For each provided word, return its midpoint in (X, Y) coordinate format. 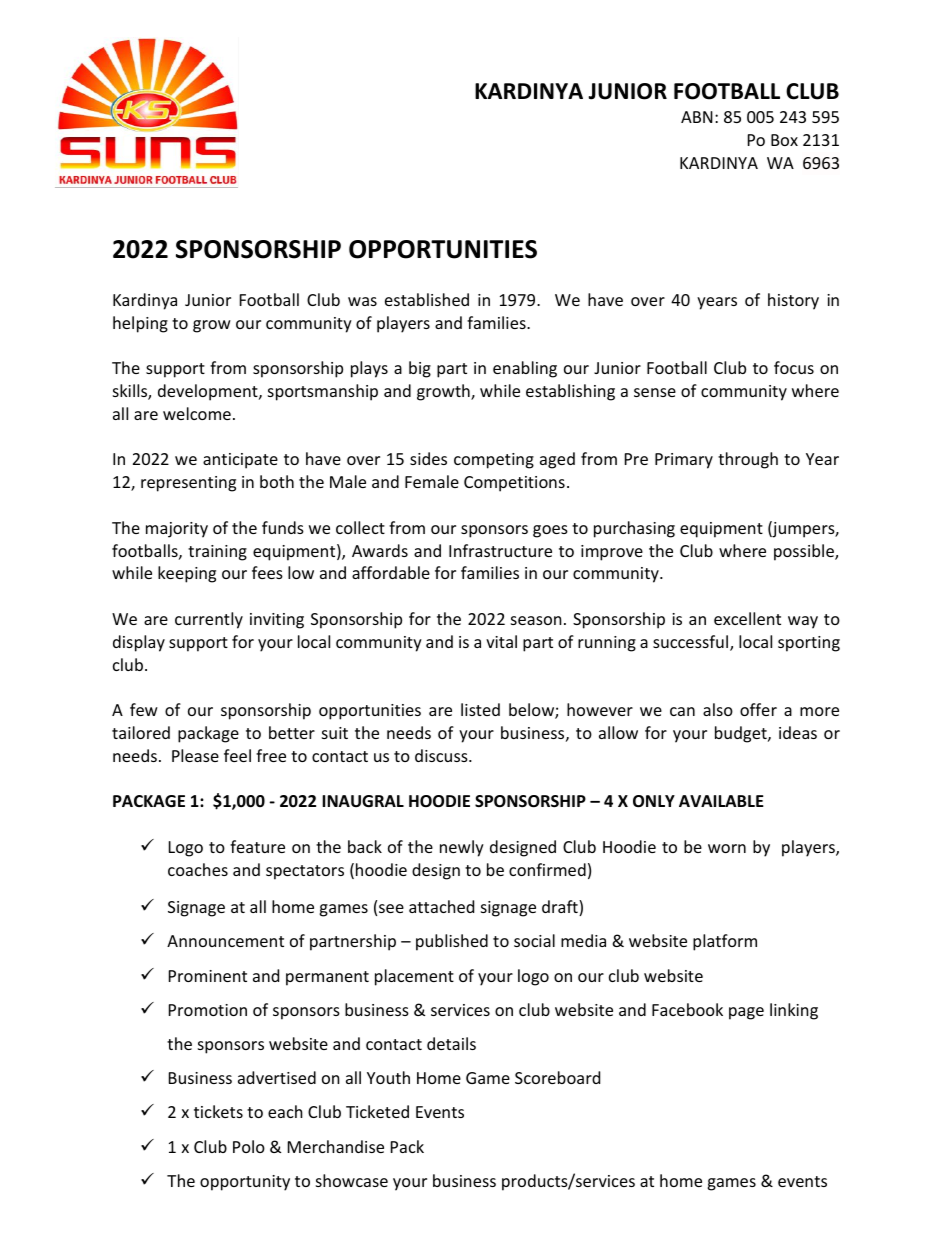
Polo (249, 1146)
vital (501, 641)
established (427, 299)
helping (140, 324)
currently (209, 620)
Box (784, 140)
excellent (747, 618)
